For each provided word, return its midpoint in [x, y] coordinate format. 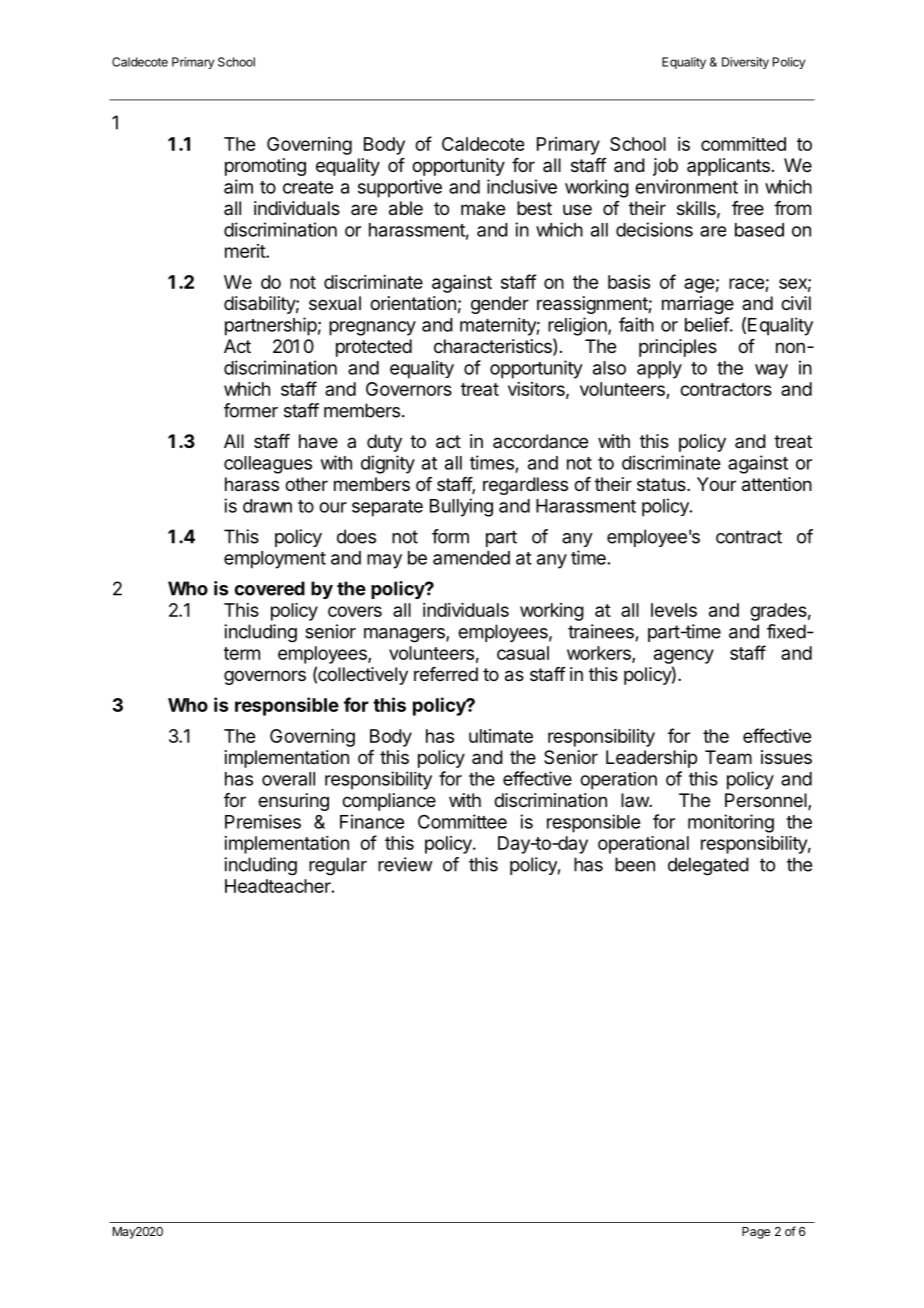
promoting [265, 167]
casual [523, 653]
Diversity [745, 63]
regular [338, 866]
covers [355, 611]
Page [756, 1233]
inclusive [522, 186]
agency [684, 656]
